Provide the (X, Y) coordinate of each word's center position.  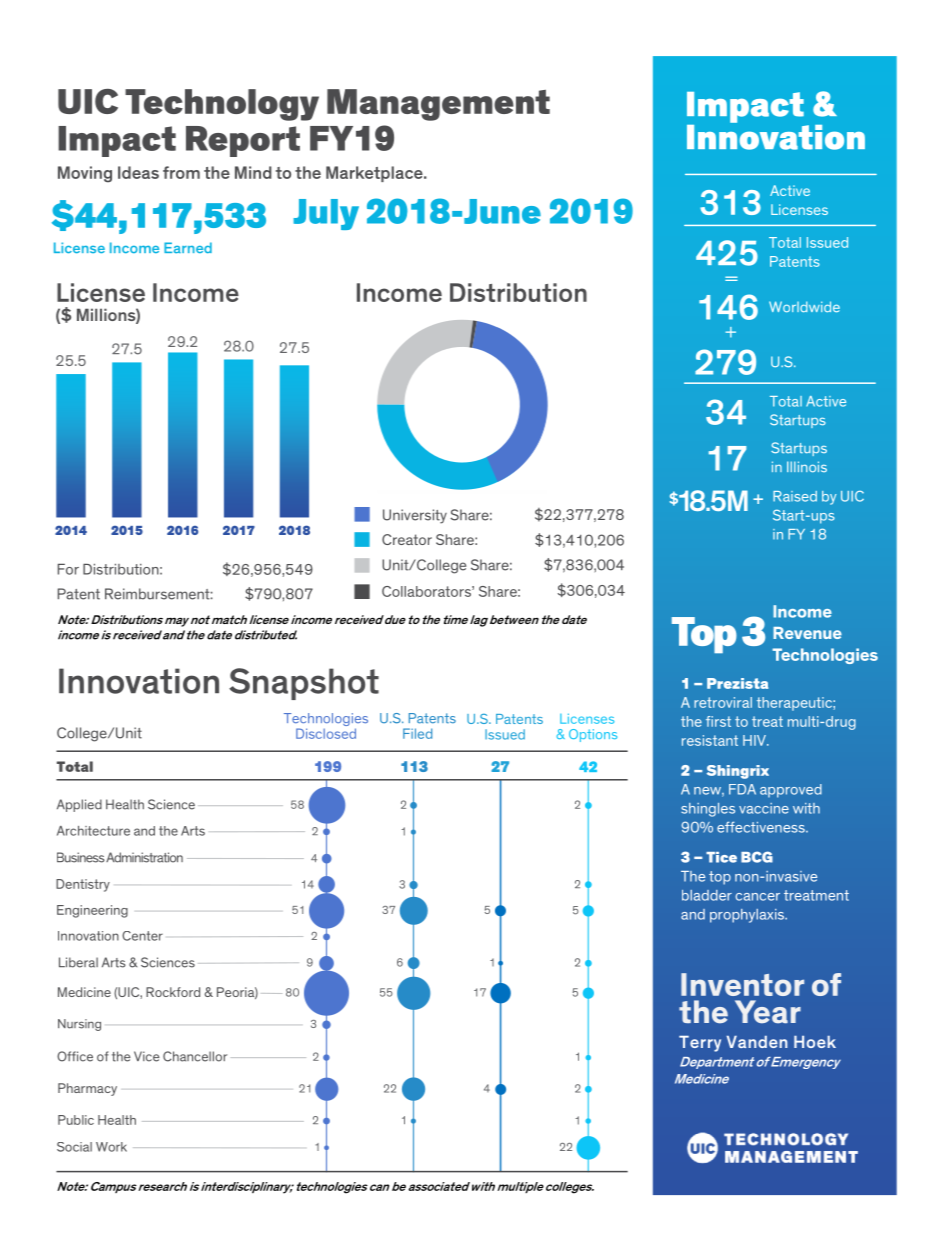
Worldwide (804, 306)
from (181, 172)
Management (438, 105)
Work (111, 1147)
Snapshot (304, 684)
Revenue (807, 633)
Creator (407, 539)
